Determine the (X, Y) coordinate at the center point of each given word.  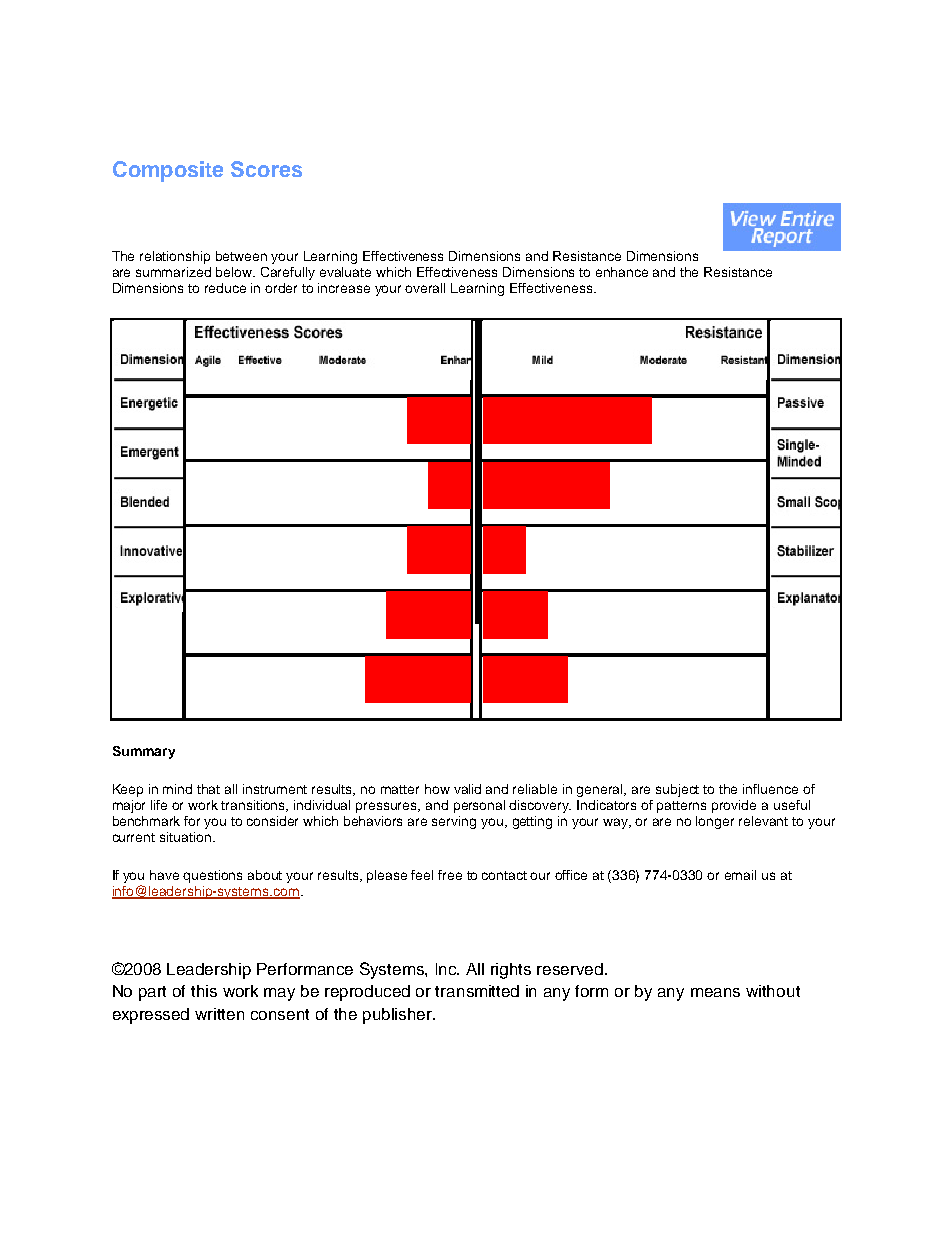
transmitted (477, 991)
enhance (622, 272)
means (715, 992)
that (208, 789)
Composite (168, 171)
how (437, 789)
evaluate (345, 272)
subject (677, 790)
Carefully (288, 273)
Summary (144, 752)
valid (467, 789)
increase (344, 288)
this (204, 991)
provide (734, 806)
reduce (225, 288)
